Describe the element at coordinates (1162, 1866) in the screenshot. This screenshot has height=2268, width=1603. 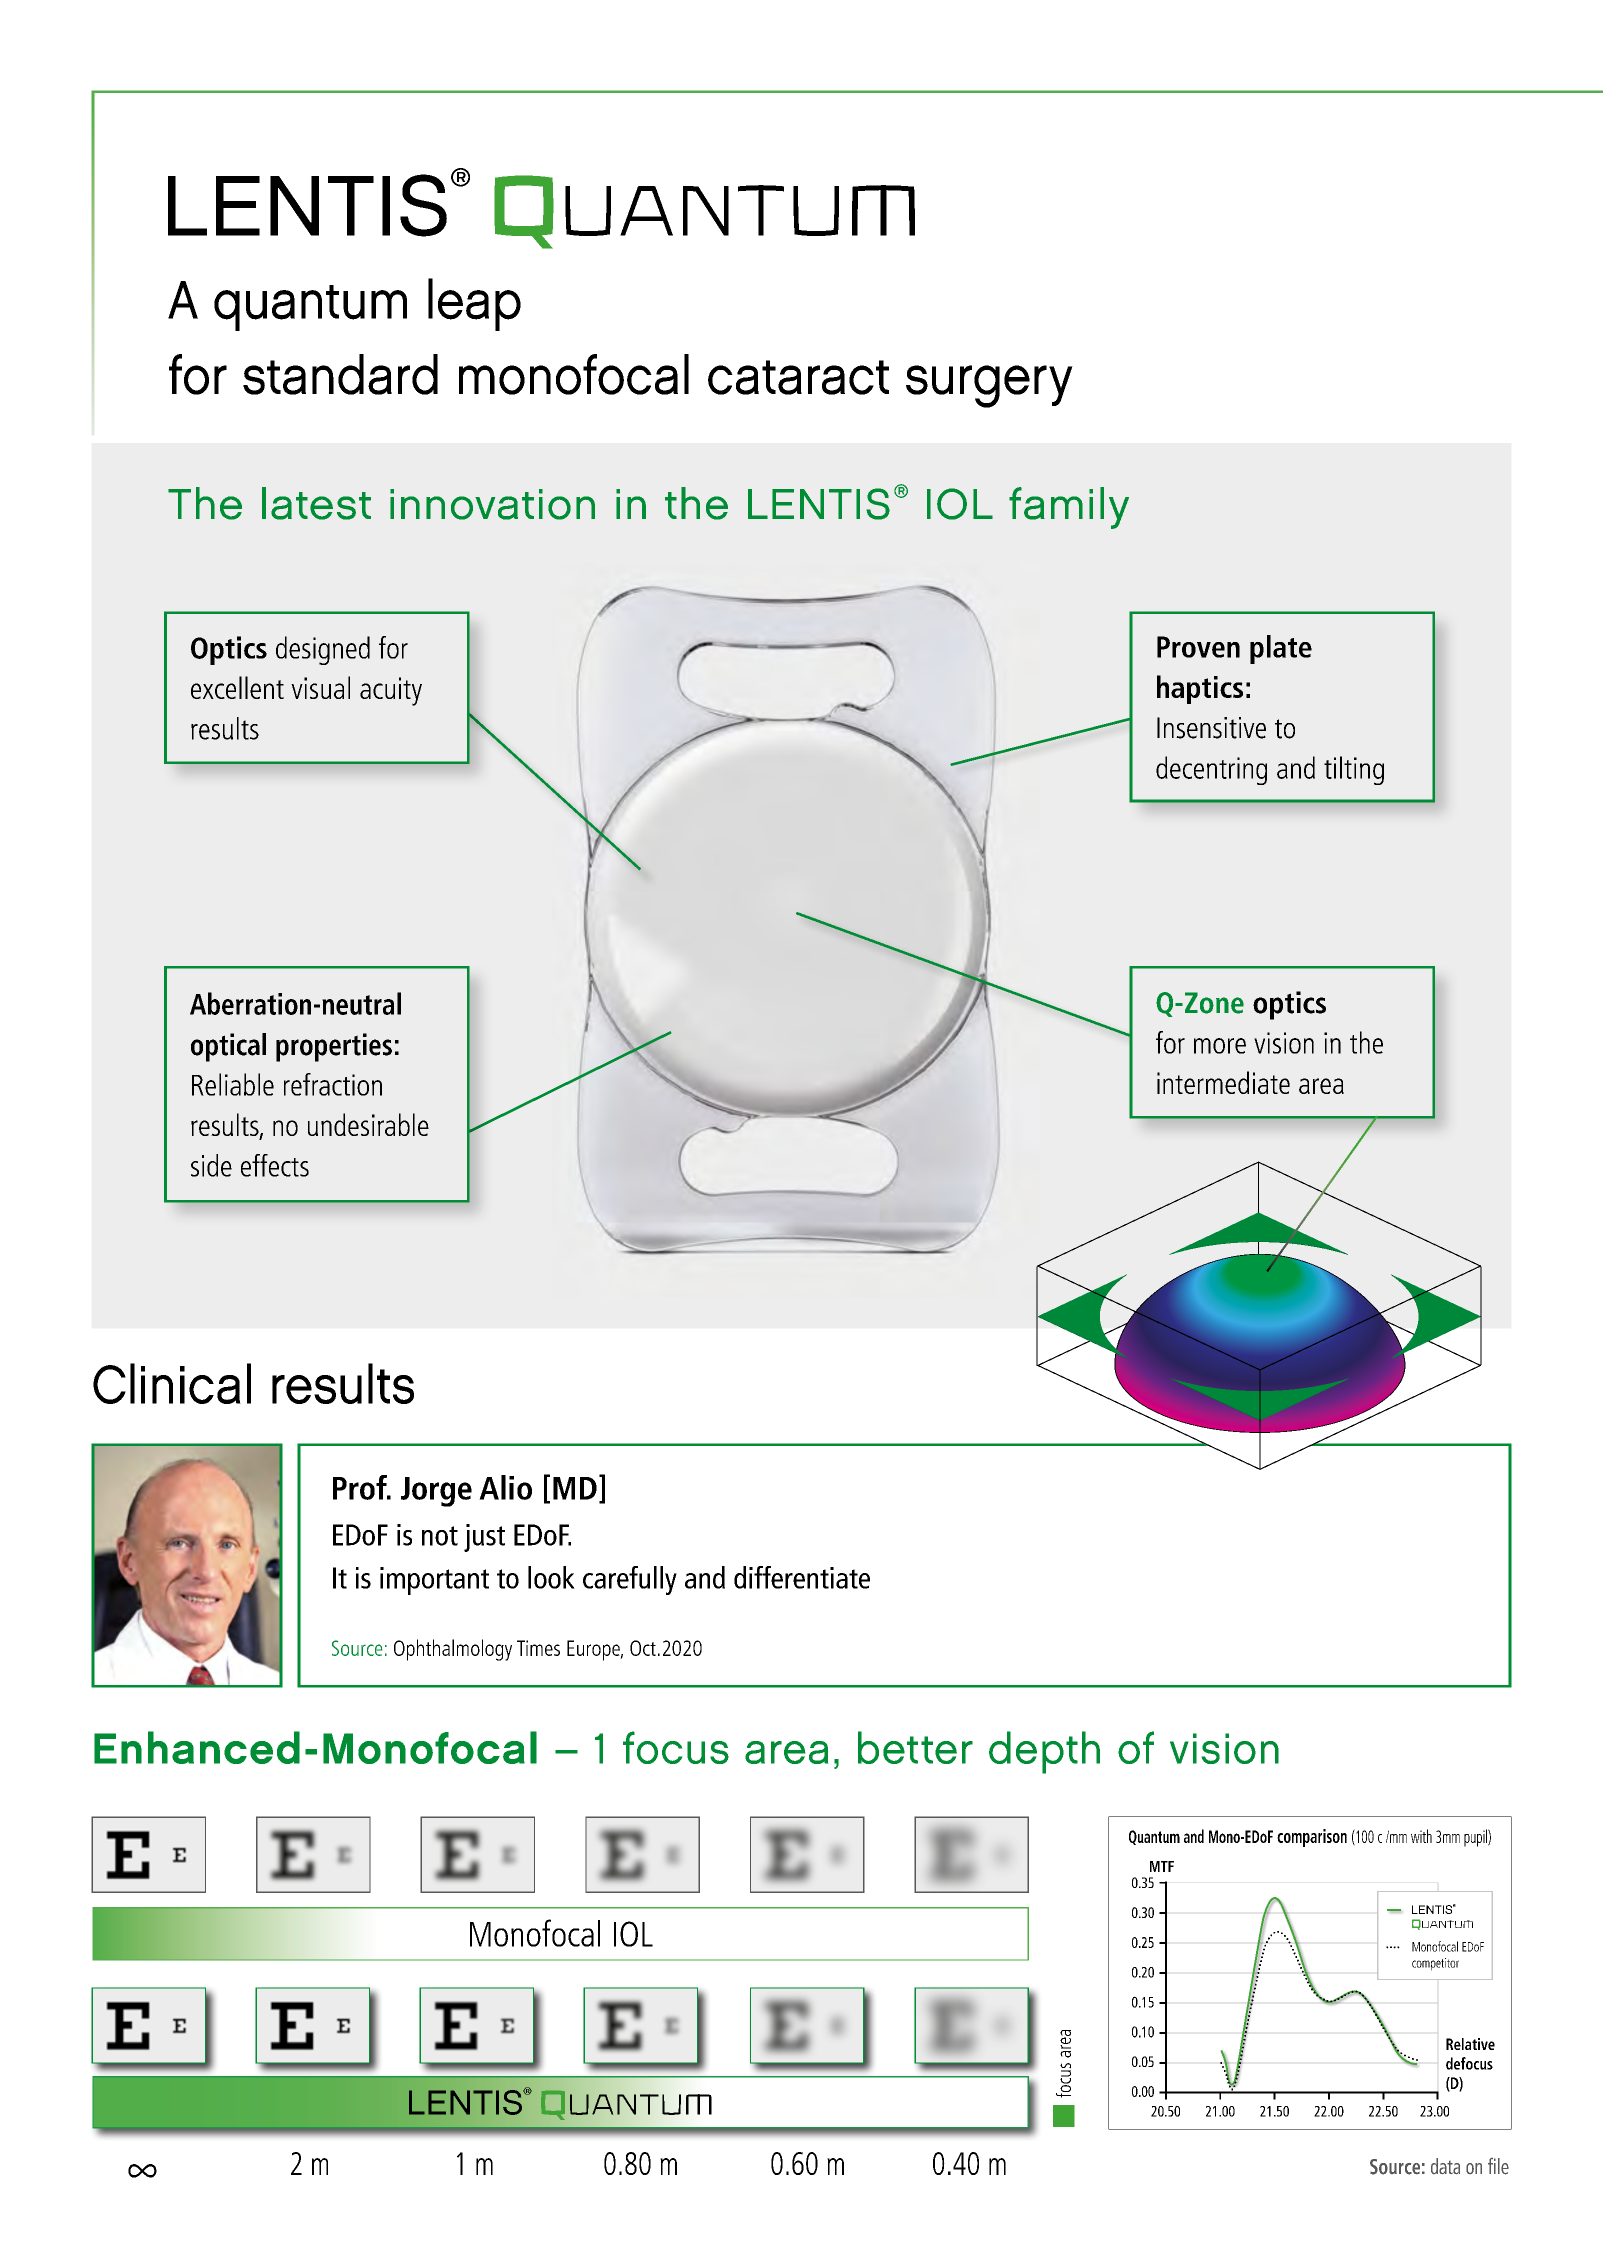
I see `MTF` at that location.
